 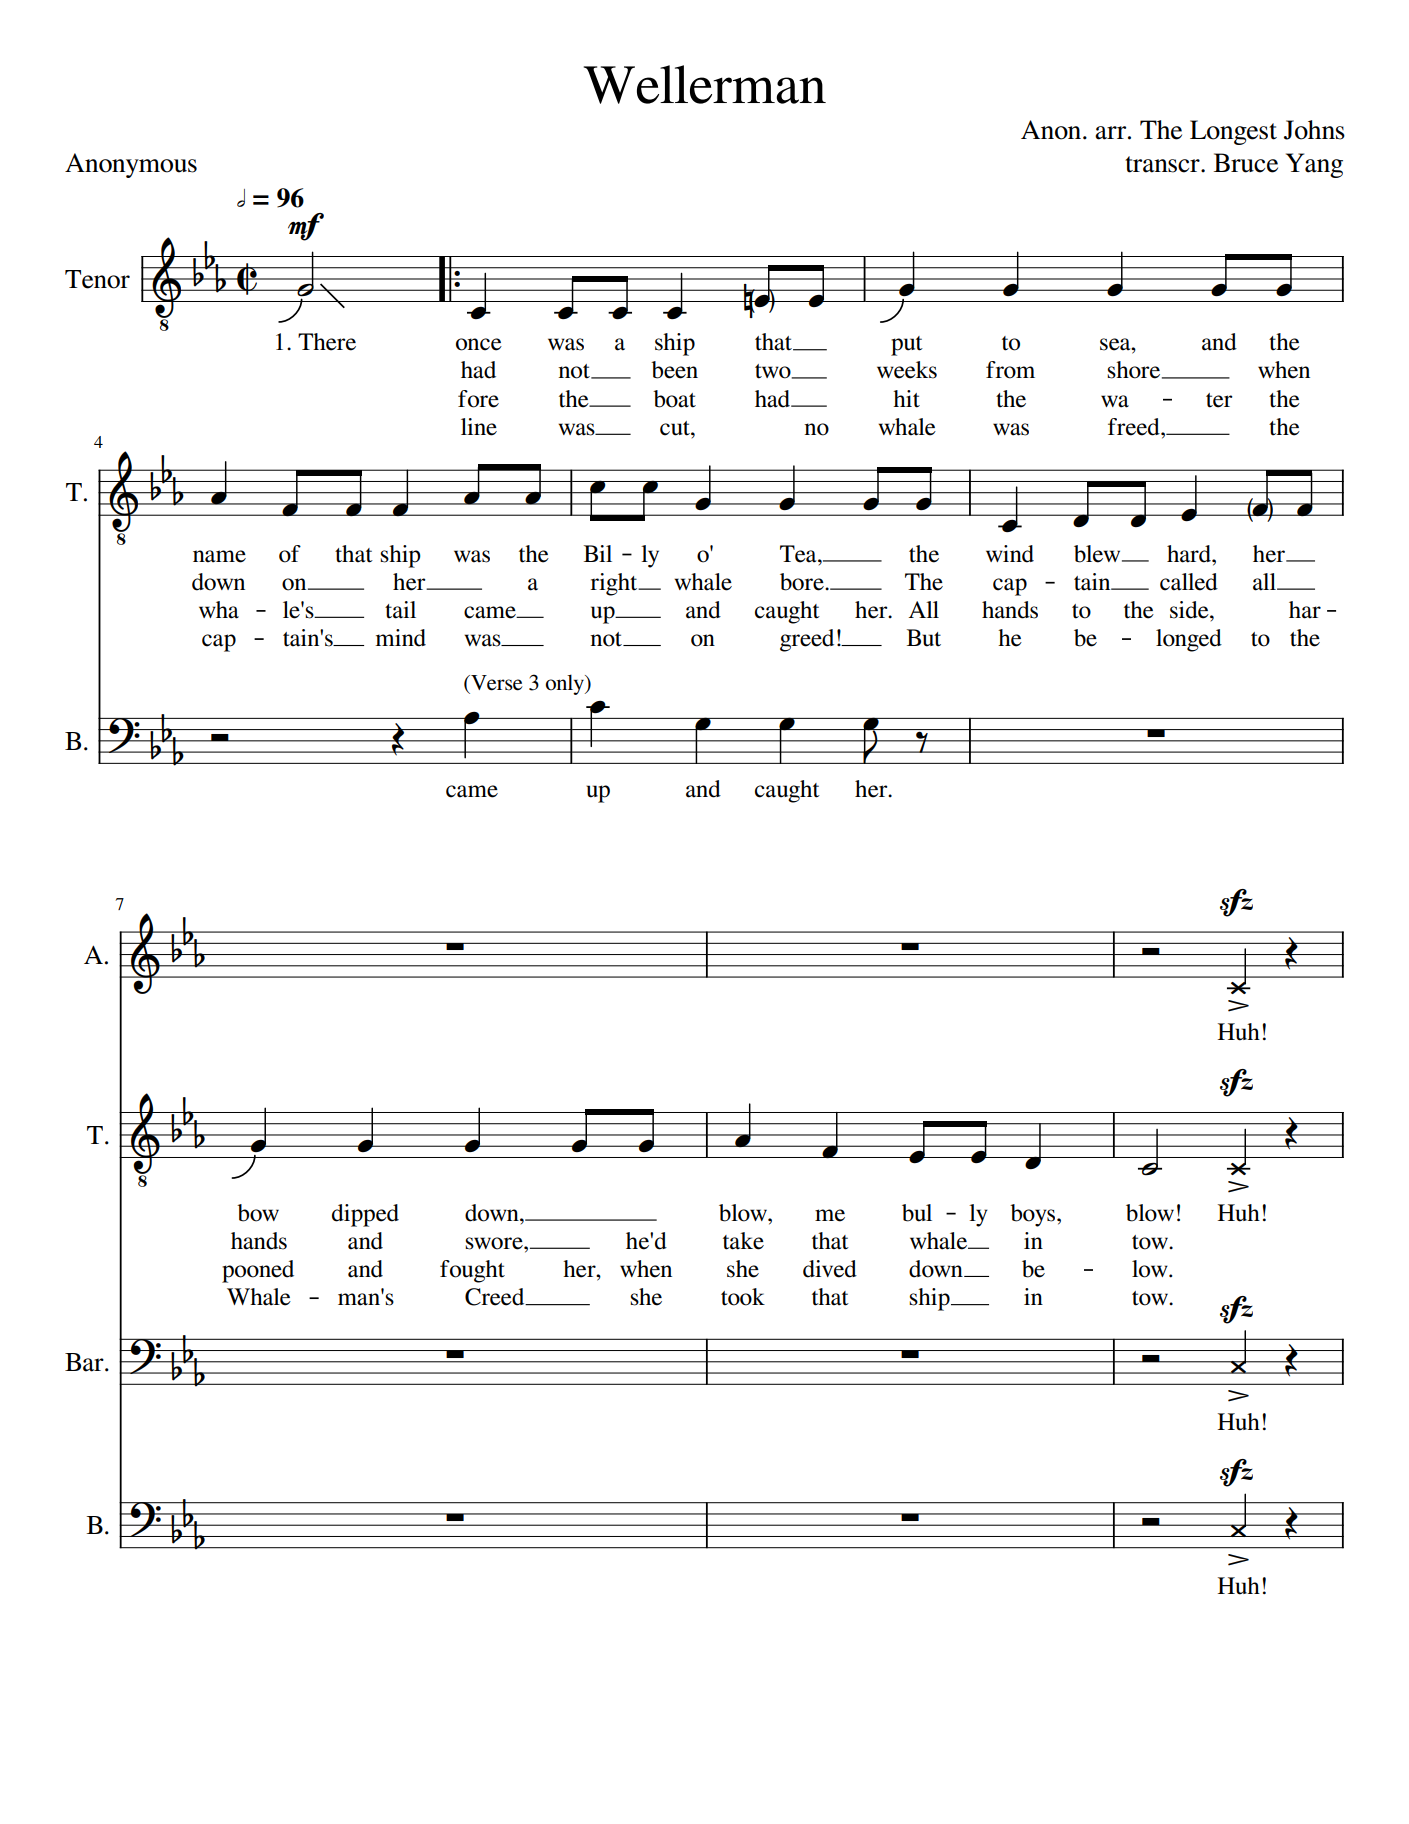 What do you see at coordinates (743, 1241) in the screenshot?
I see `take` at bounding box center [743, 1241].
